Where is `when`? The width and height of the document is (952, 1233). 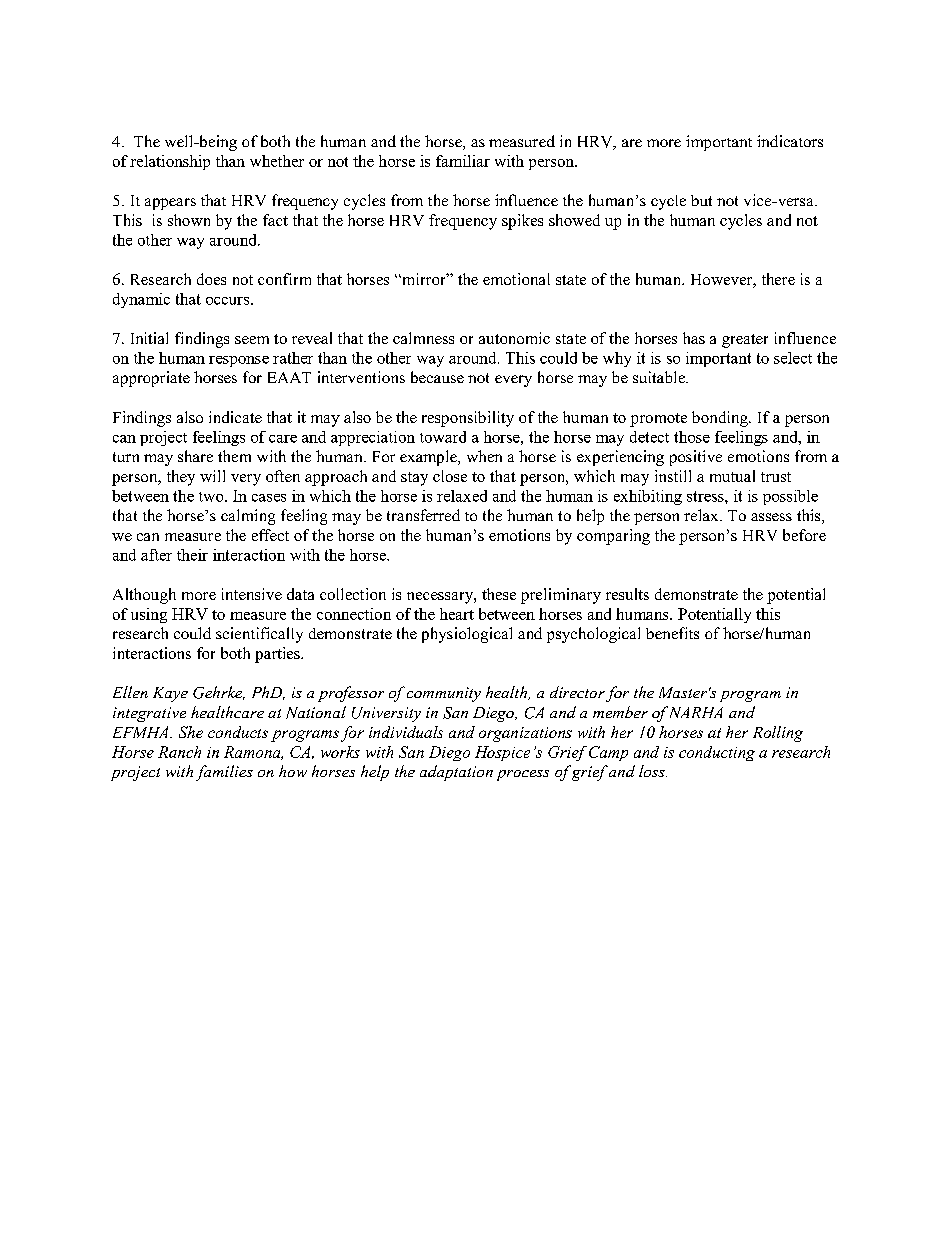
when is located at coordinates (484, 456).
